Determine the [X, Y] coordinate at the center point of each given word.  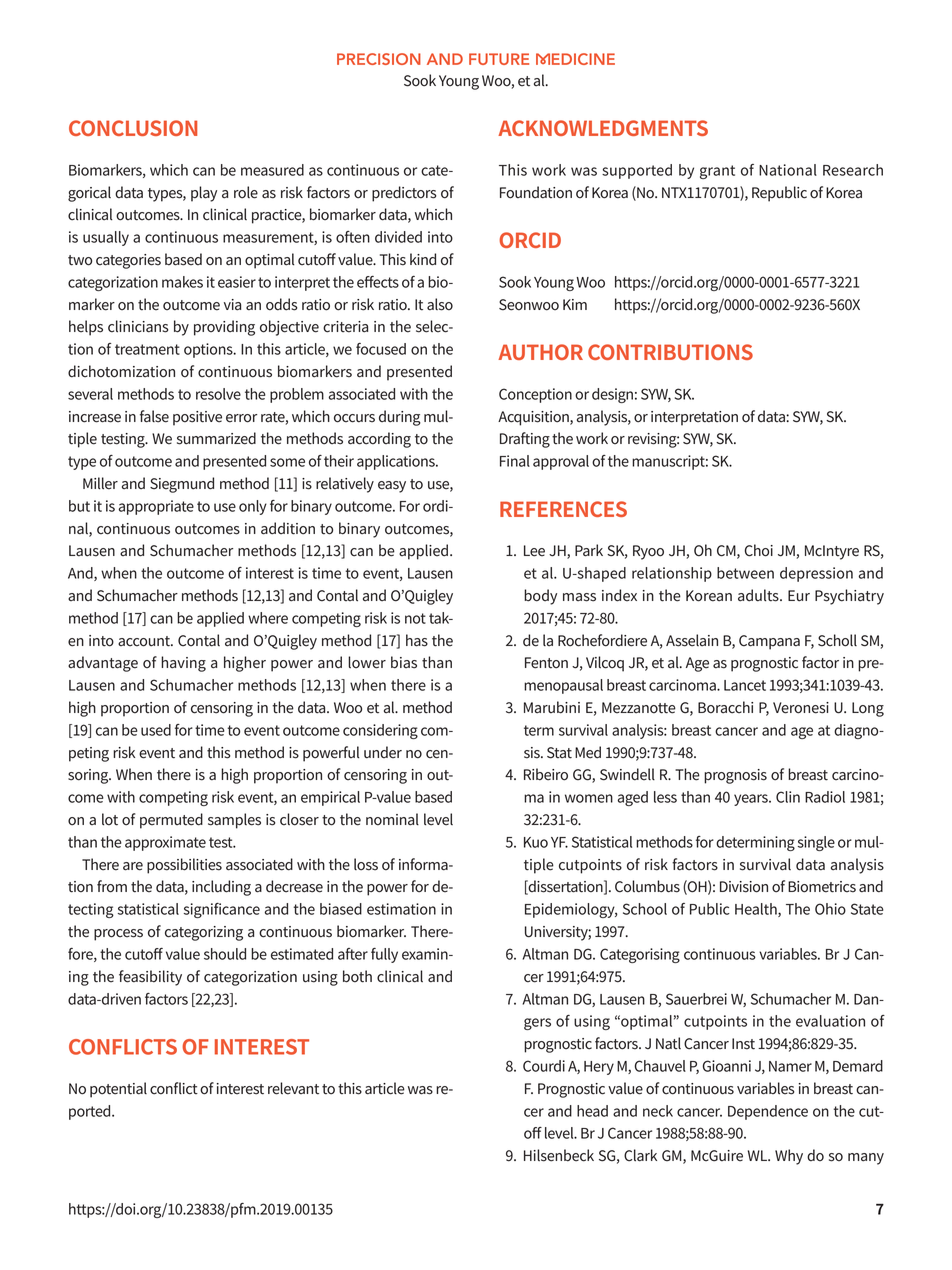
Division [744, 887]
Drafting [525, 440]
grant [717, 172]
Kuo [536, 842]
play [204, 194]
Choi [759, 550]
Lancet [745, 685]
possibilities [184, 866]
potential [118, 1090]
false [154, 416]
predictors [404, 194]
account [145, 641]
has [417, 640]
